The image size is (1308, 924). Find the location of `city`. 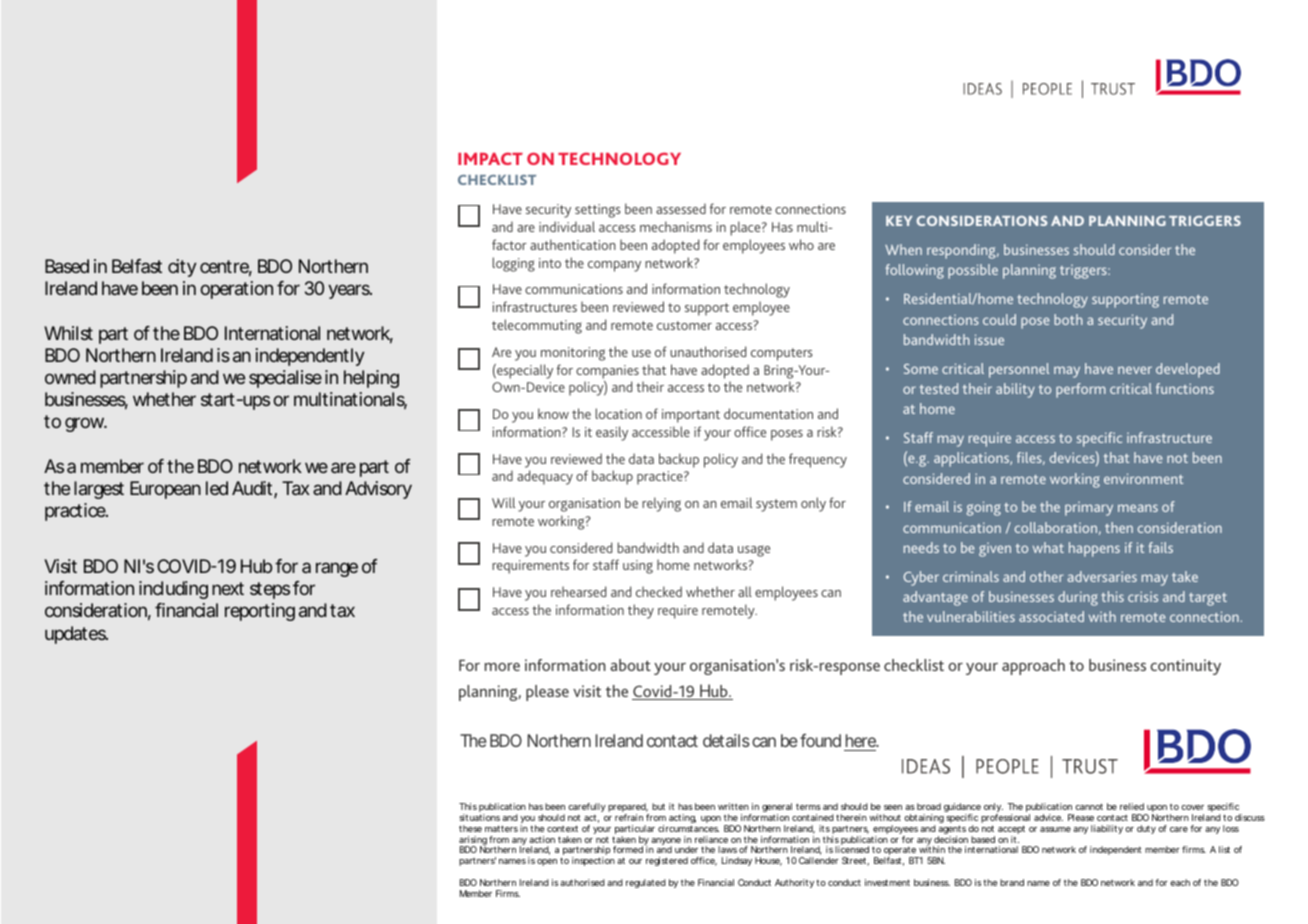

city is located at coordinates (182, 268).
